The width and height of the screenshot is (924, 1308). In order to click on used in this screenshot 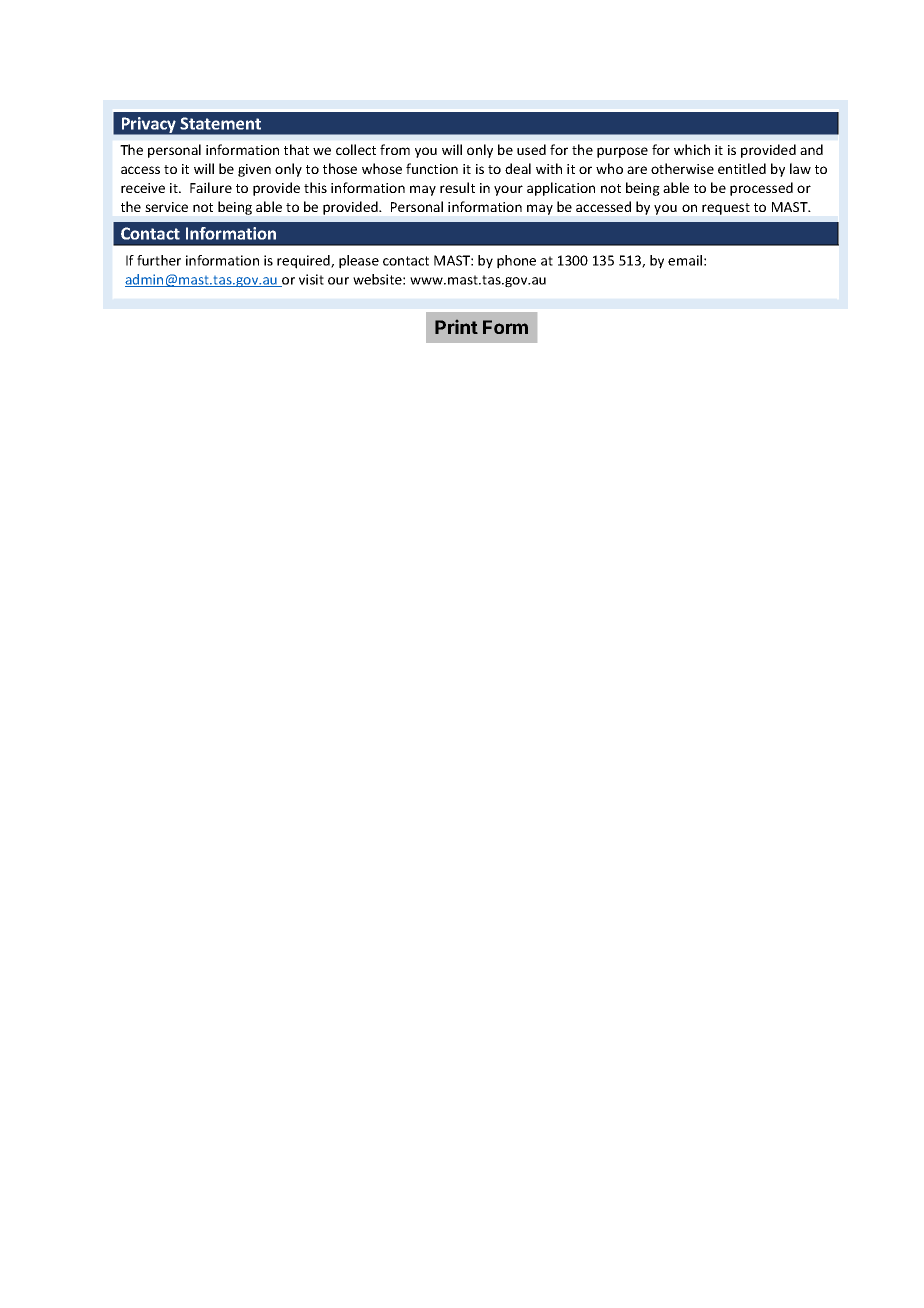, I will do `click(531, 149)`.
